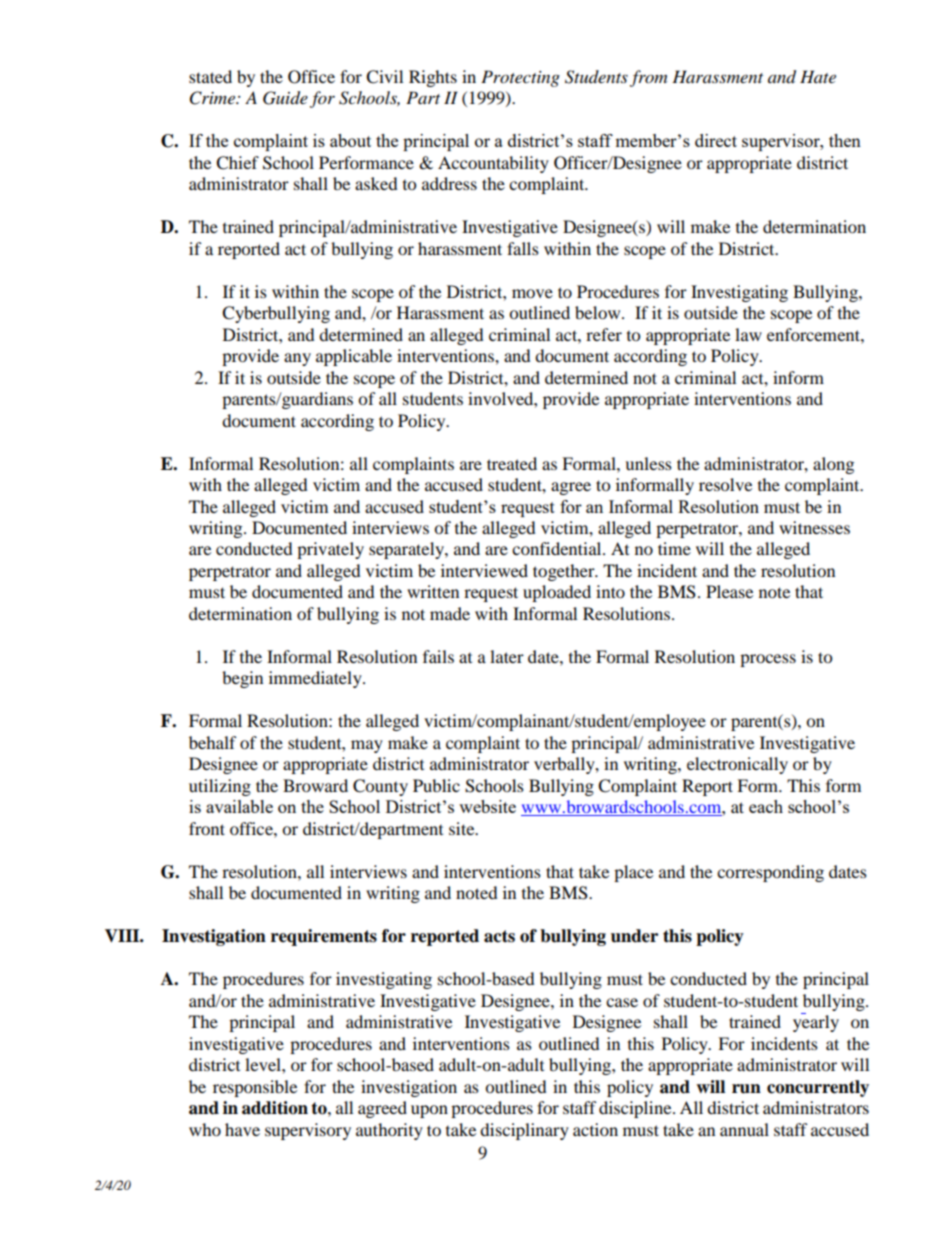  Describe the element at coordinates (285, 98) in the screenshot. I see `Guide` at that location.
